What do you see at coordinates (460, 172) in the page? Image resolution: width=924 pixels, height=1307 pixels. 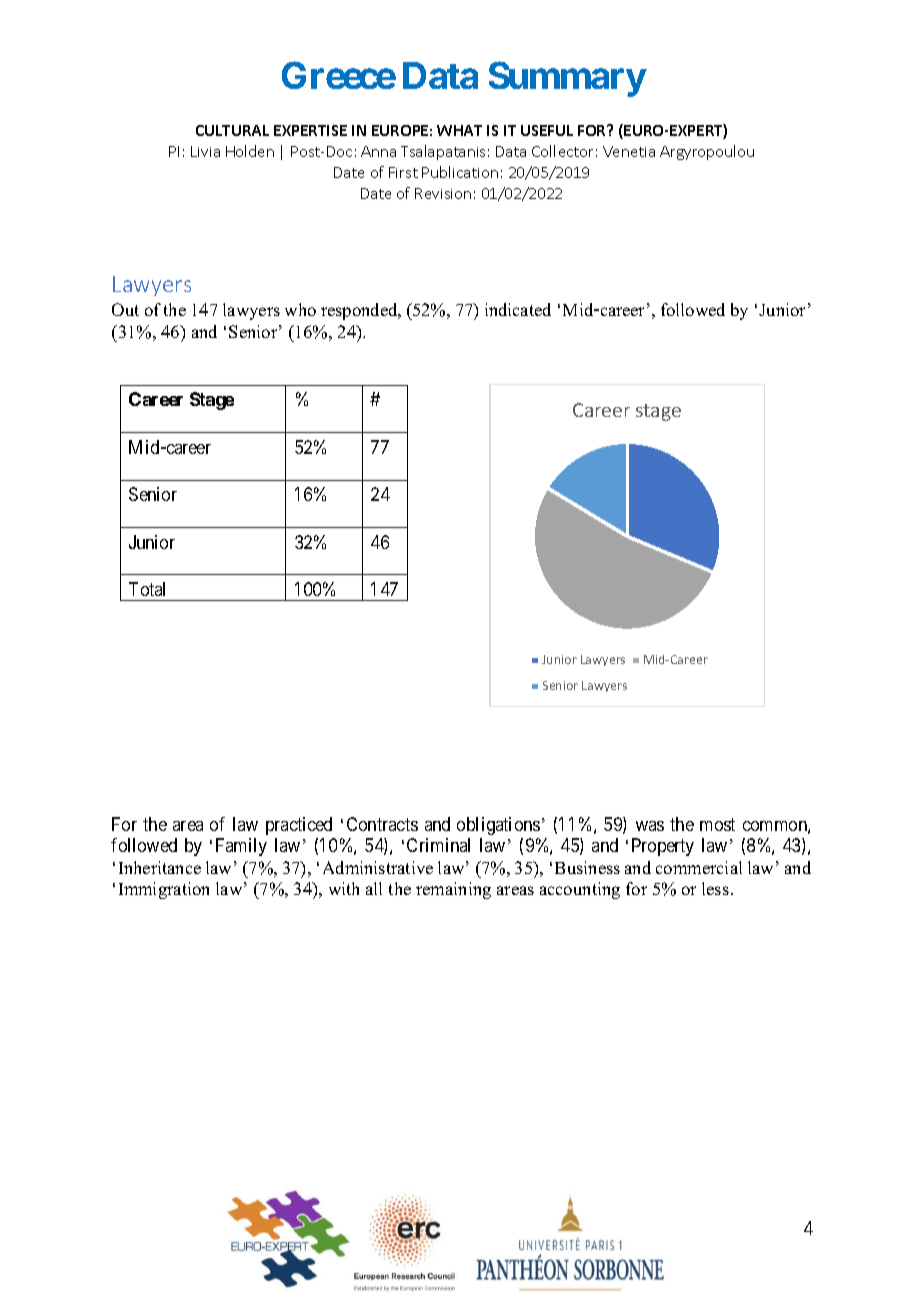 I see `Publication` at bounding box center [460, 172].
